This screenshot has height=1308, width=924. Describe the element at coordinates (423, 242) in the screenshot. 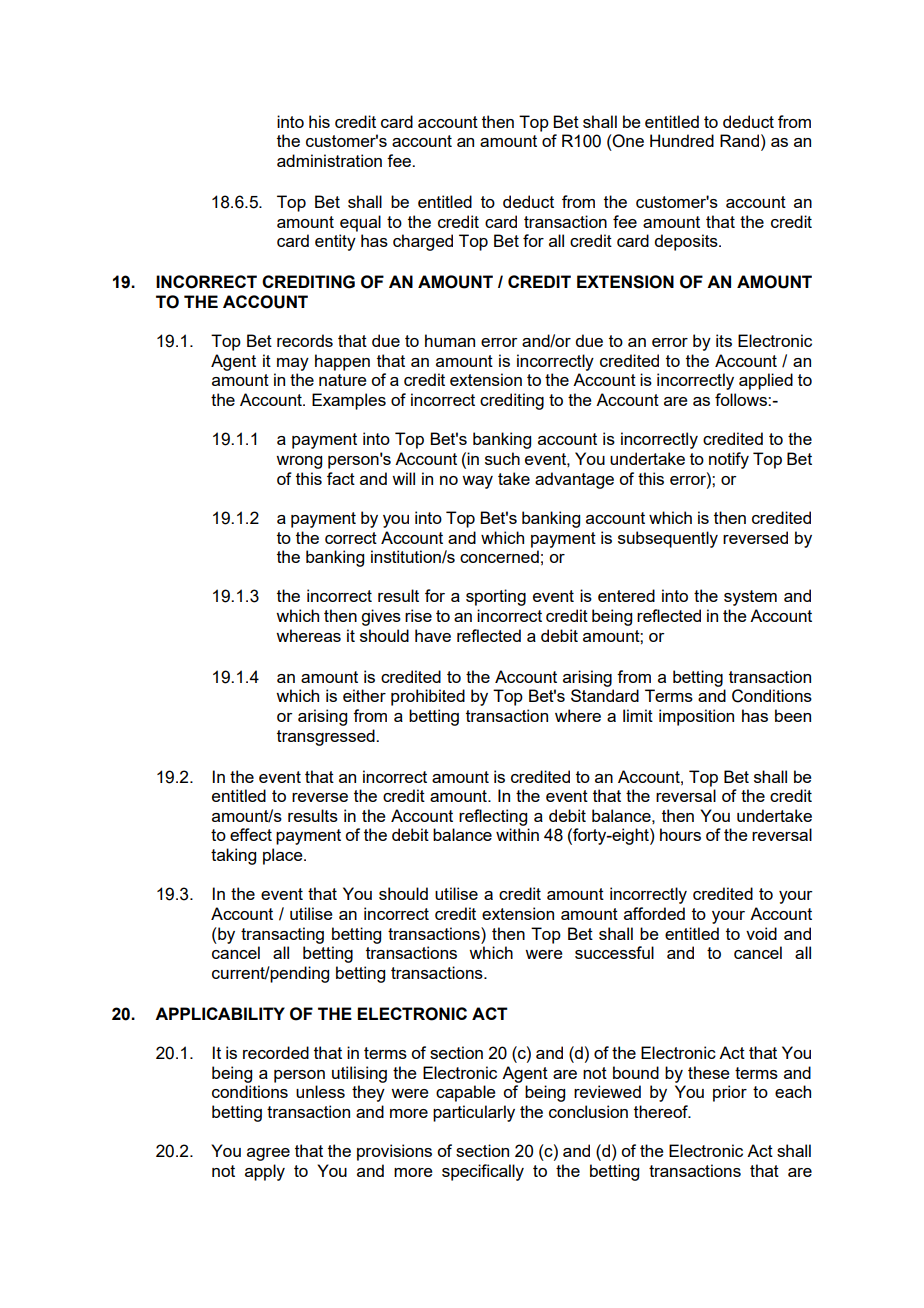

I see `charged` at that location.
